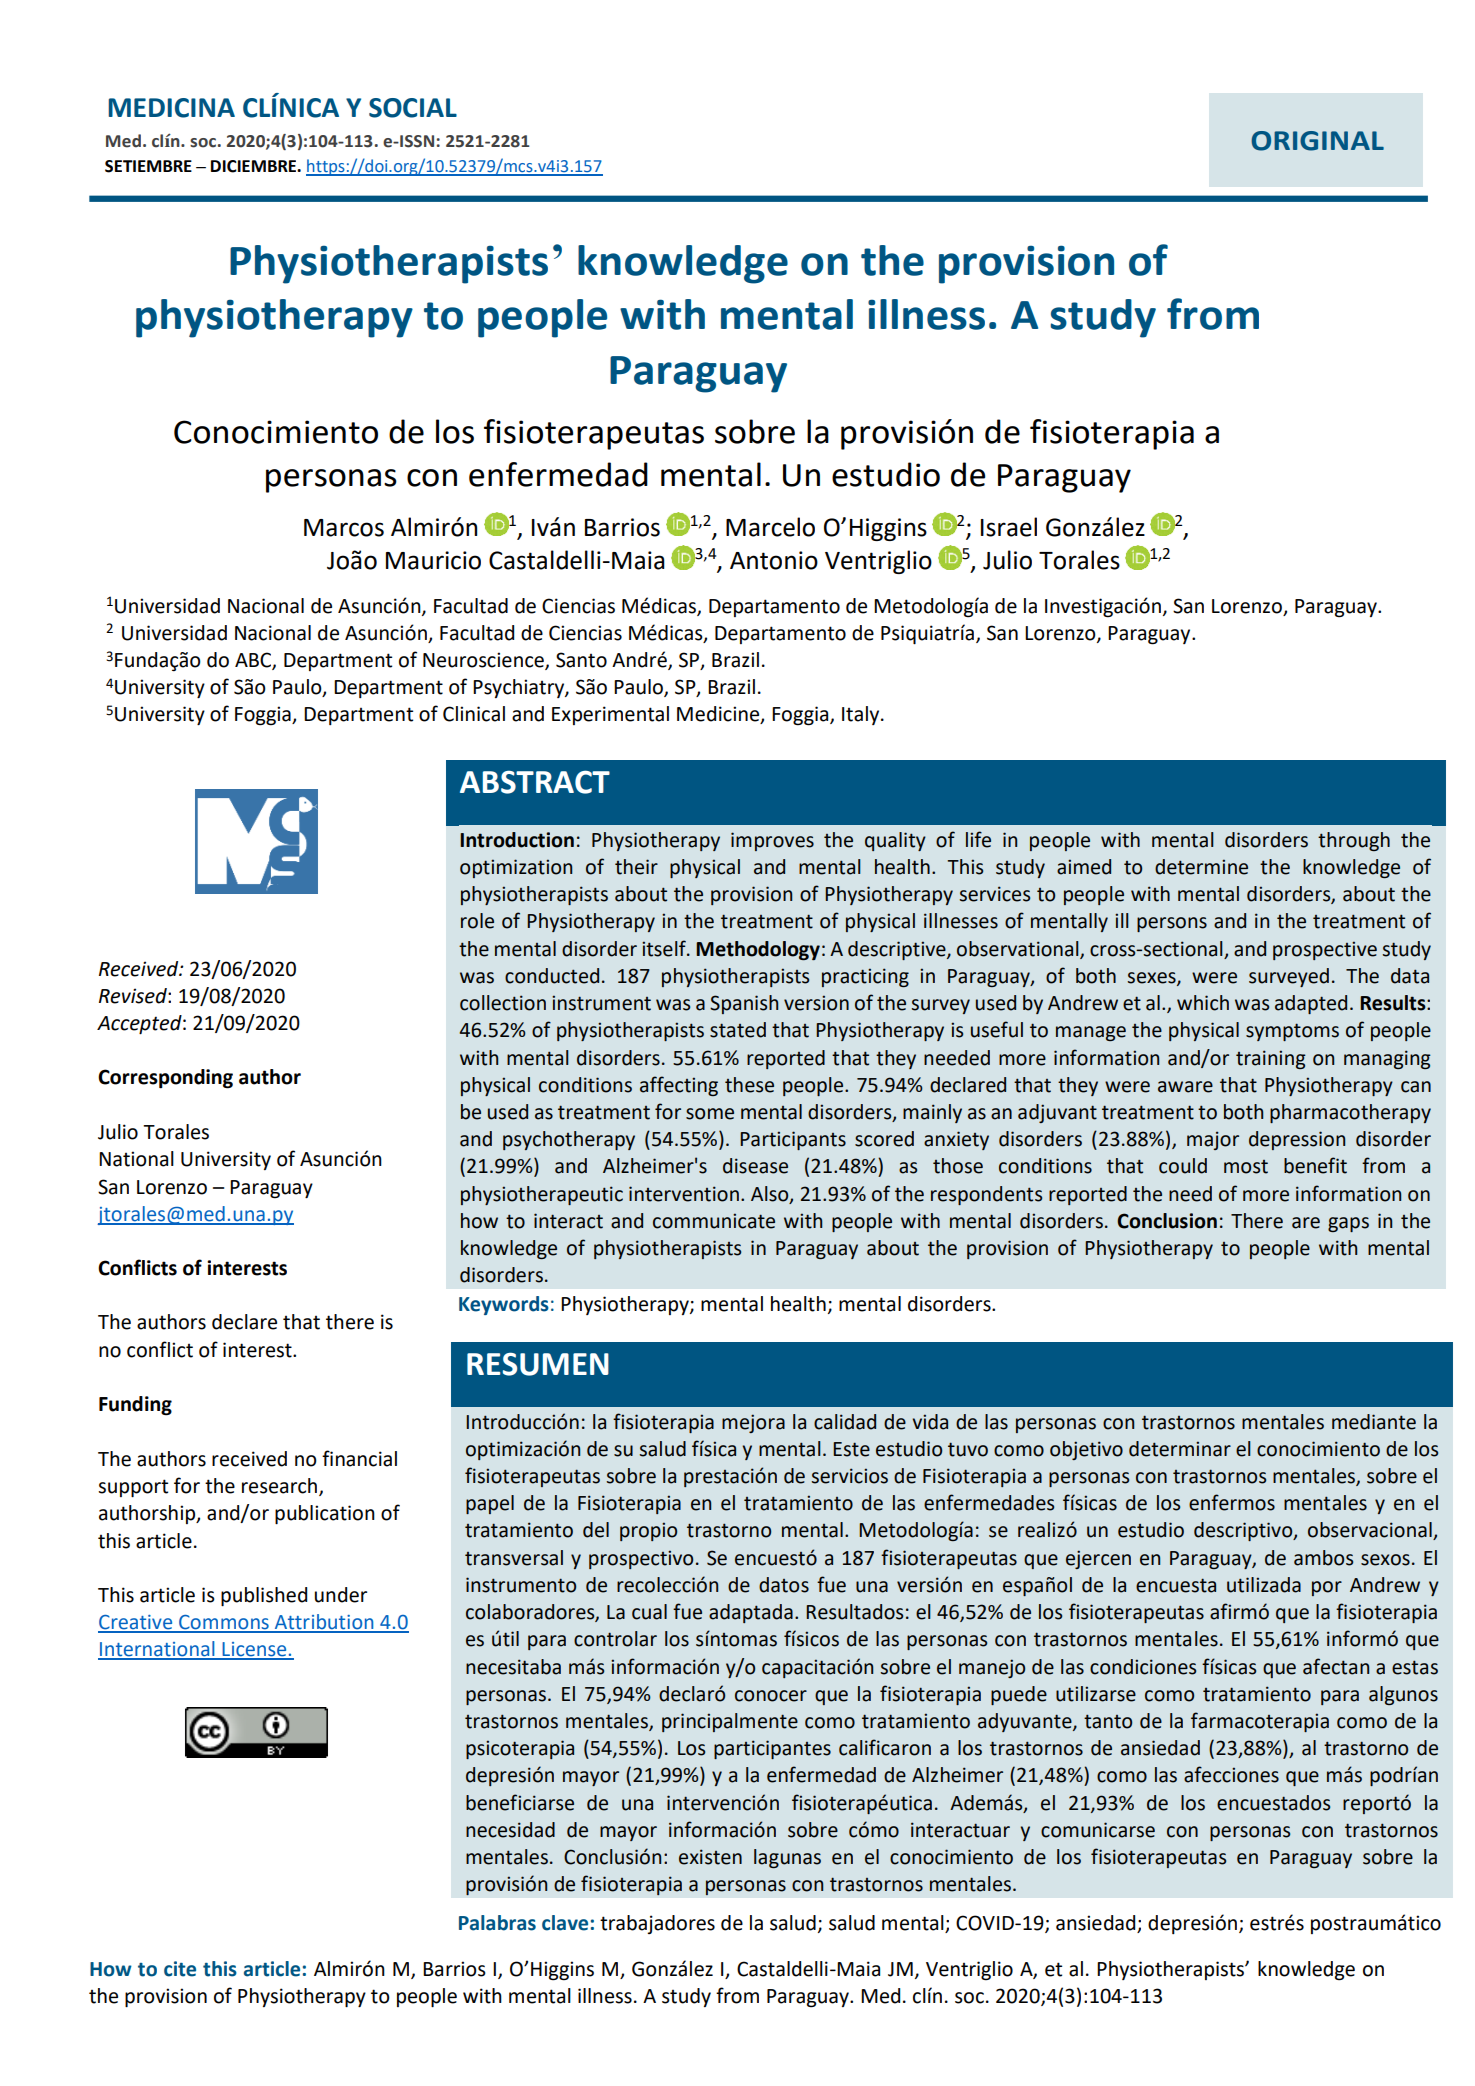  I want to click on cite, so click(180, 1969).
